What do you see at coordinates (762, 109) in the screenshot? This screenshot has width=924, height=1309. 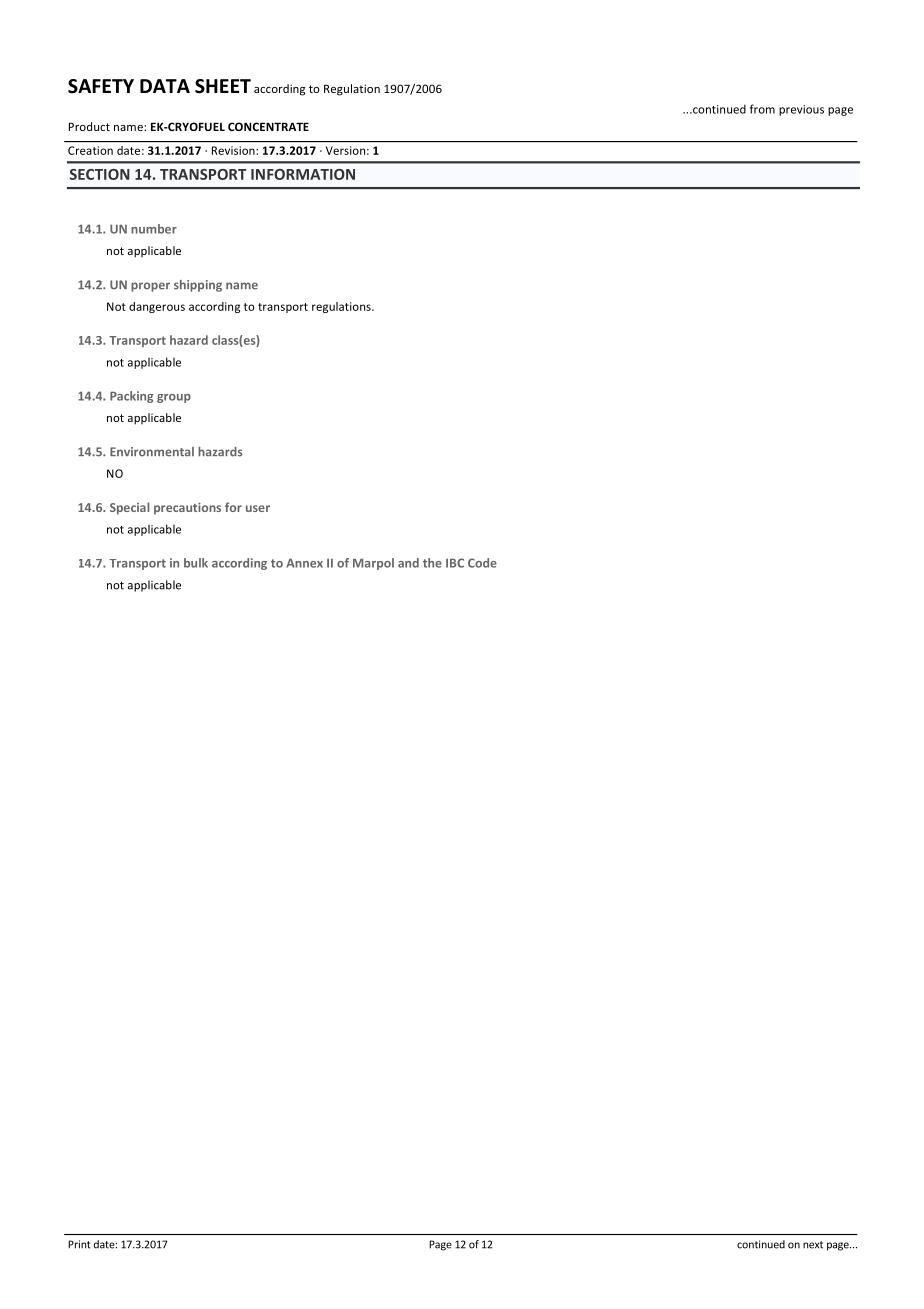 I see `from` at bounding box center [762, 109].
